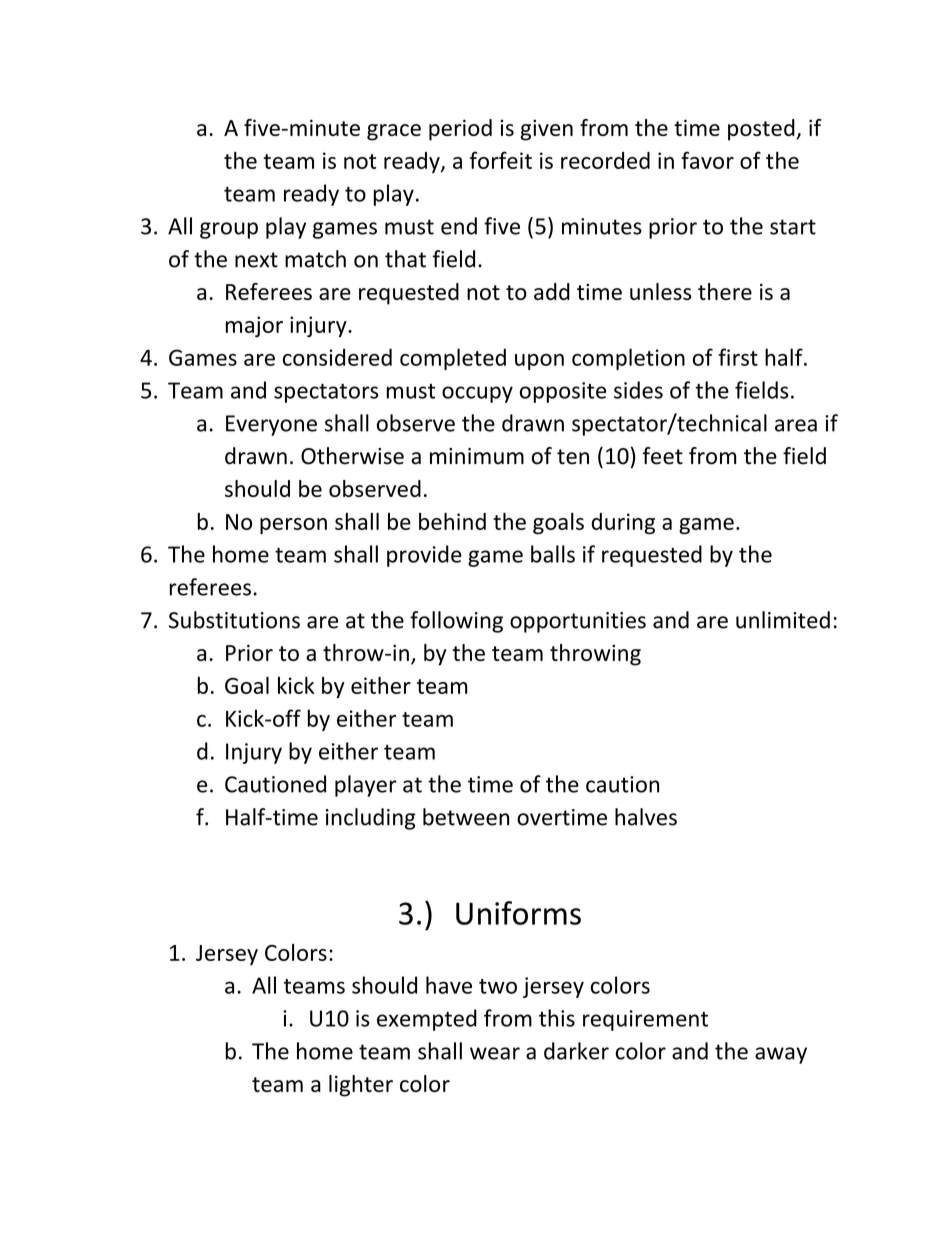  Describe the element at coordinates (501, 160) in the screenshot. I see `forfeit` at that location.
